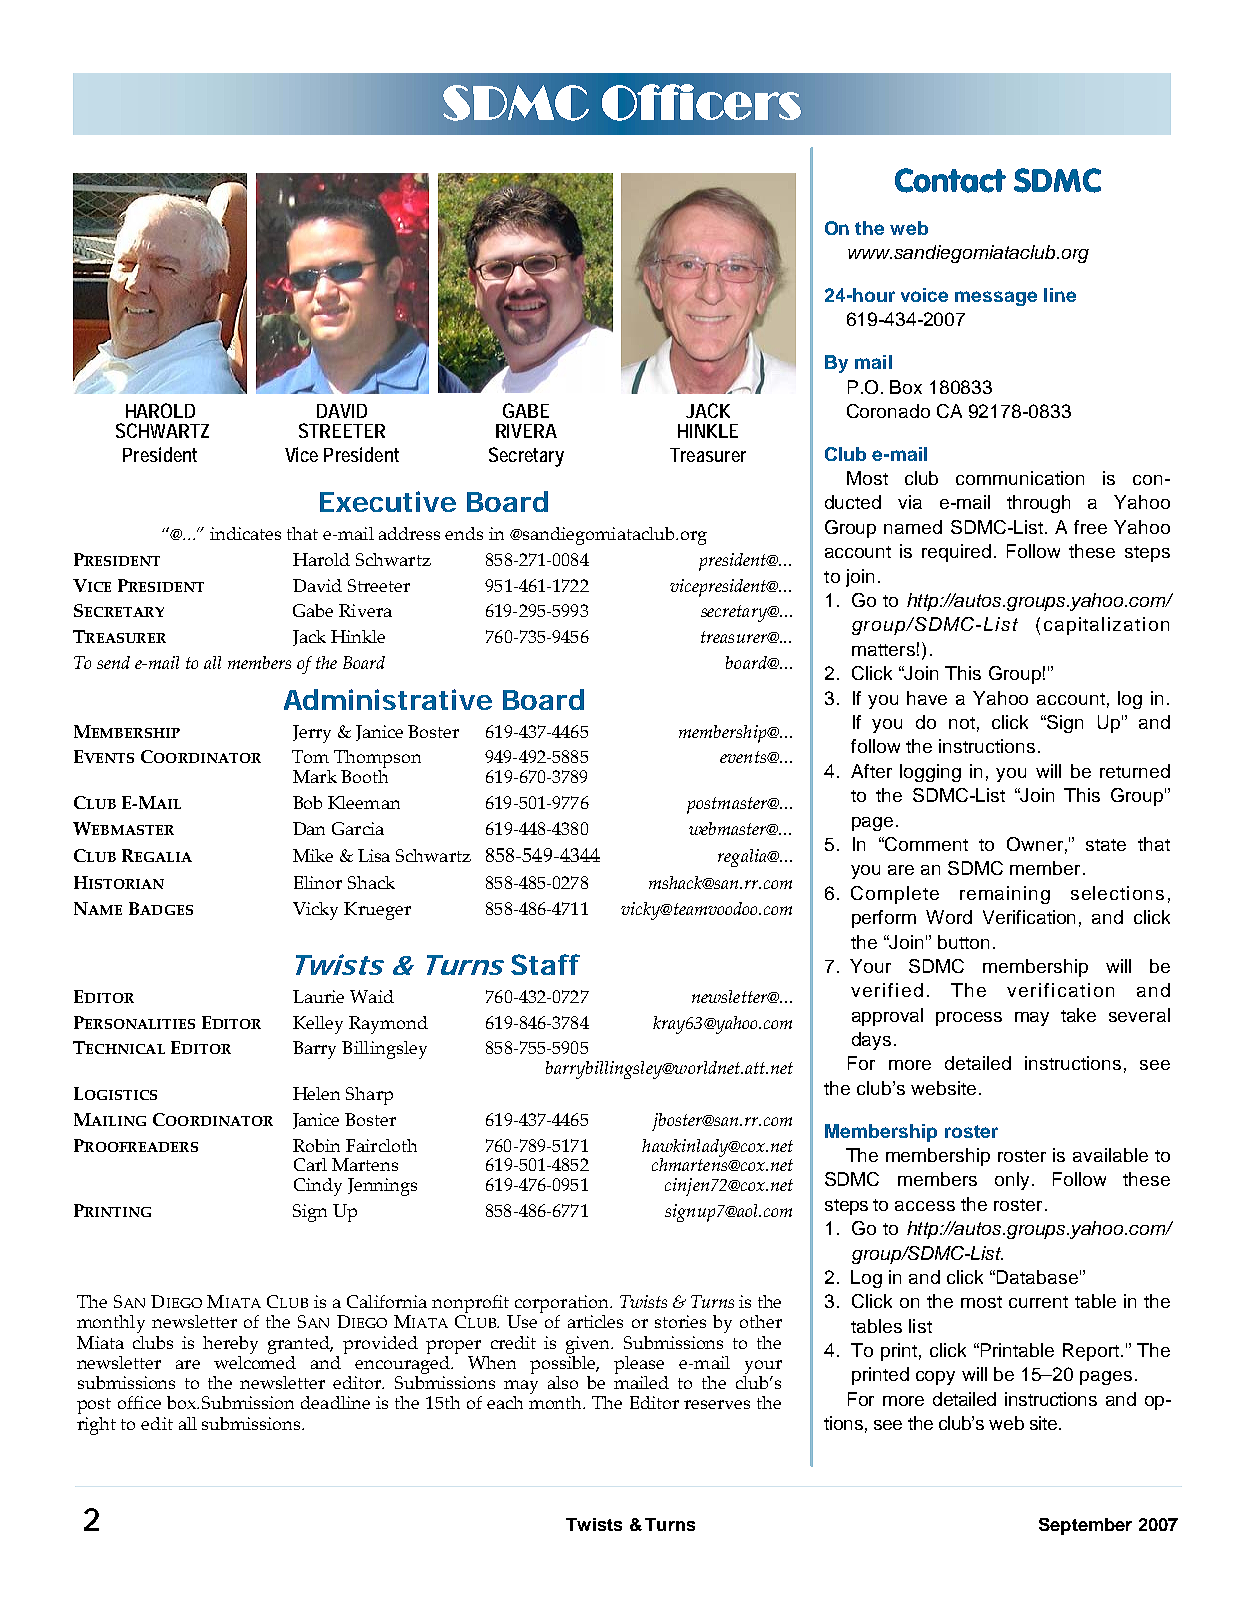  Describe the element at coordinates (1106, 626) in the page. I see `capitalization` at that location.
